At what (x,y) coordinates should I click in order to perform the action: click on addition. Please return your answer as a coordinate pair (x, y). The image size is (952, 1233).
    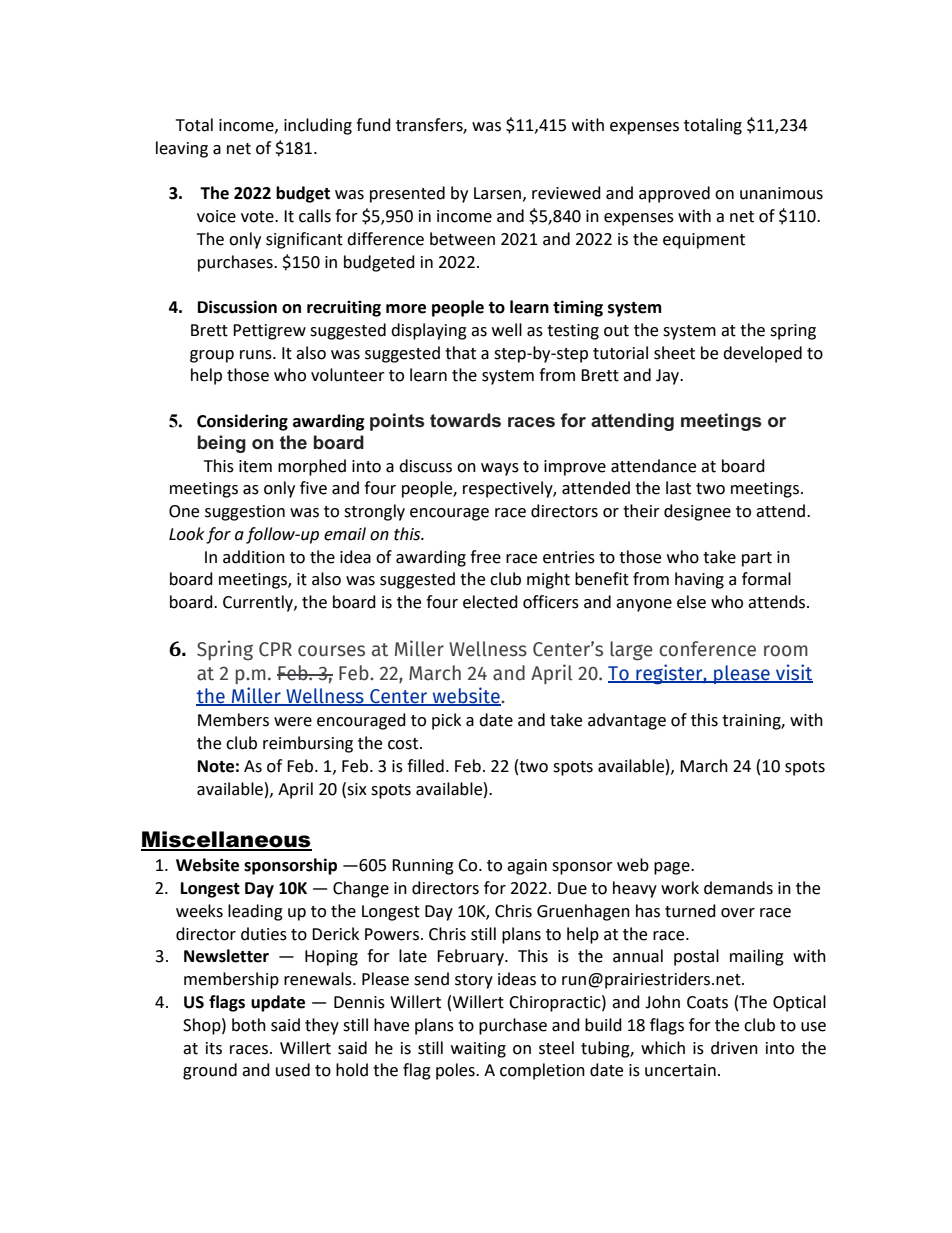
    Looking at the image, I should click on (254, 557).
